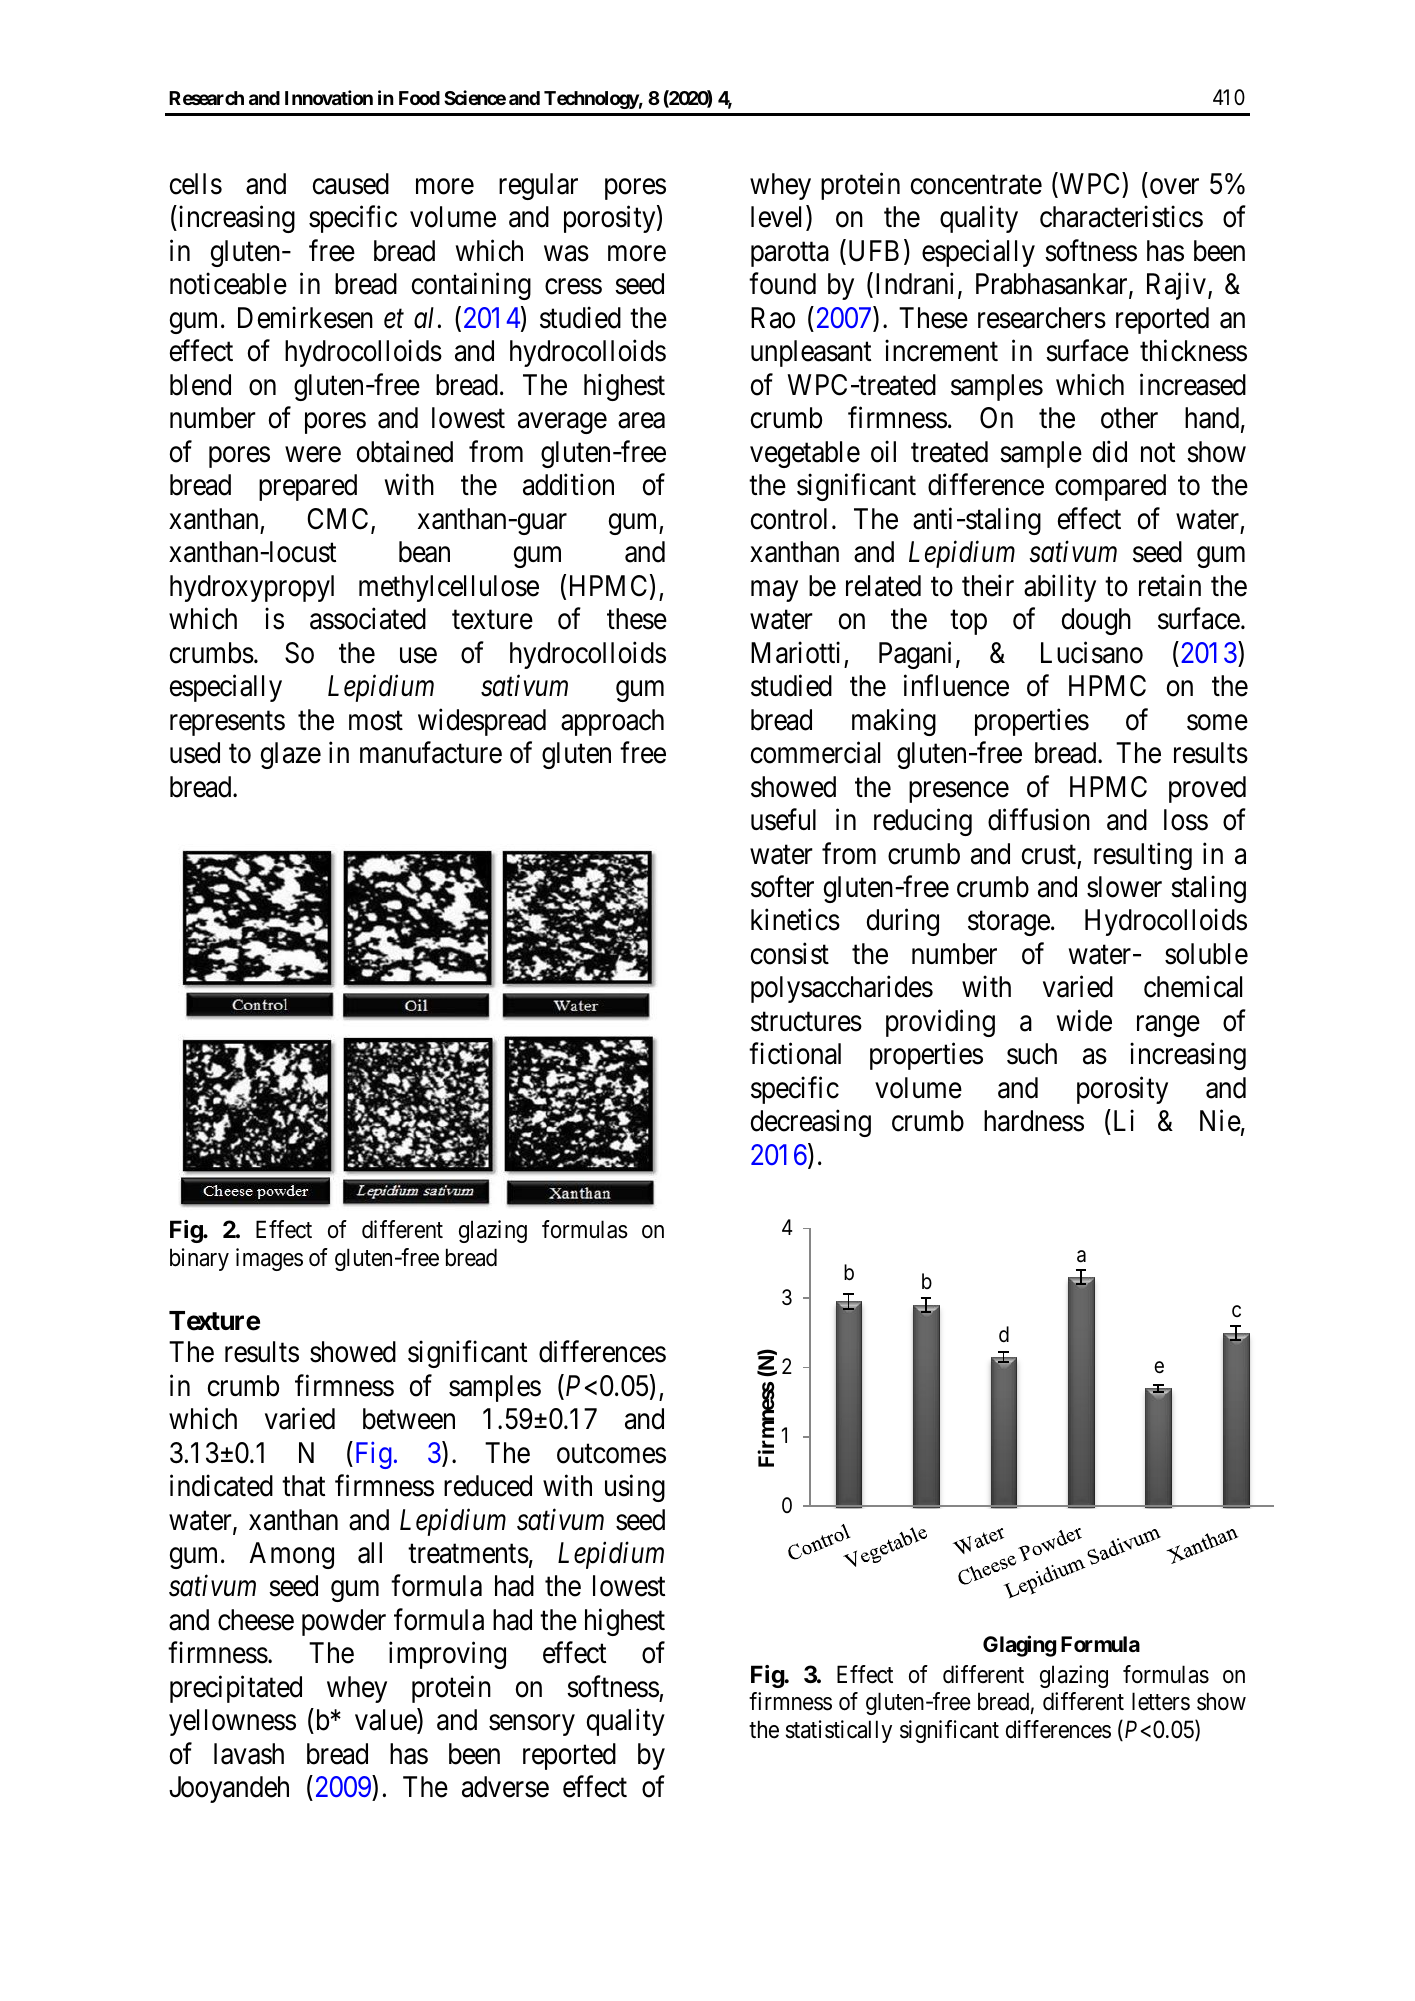 The width and height of the screenshot is (1415, 2001). What do you see at coordinates (337, 519) in the screenshot?
I see `CMC` at bounding box center [337, 519].
